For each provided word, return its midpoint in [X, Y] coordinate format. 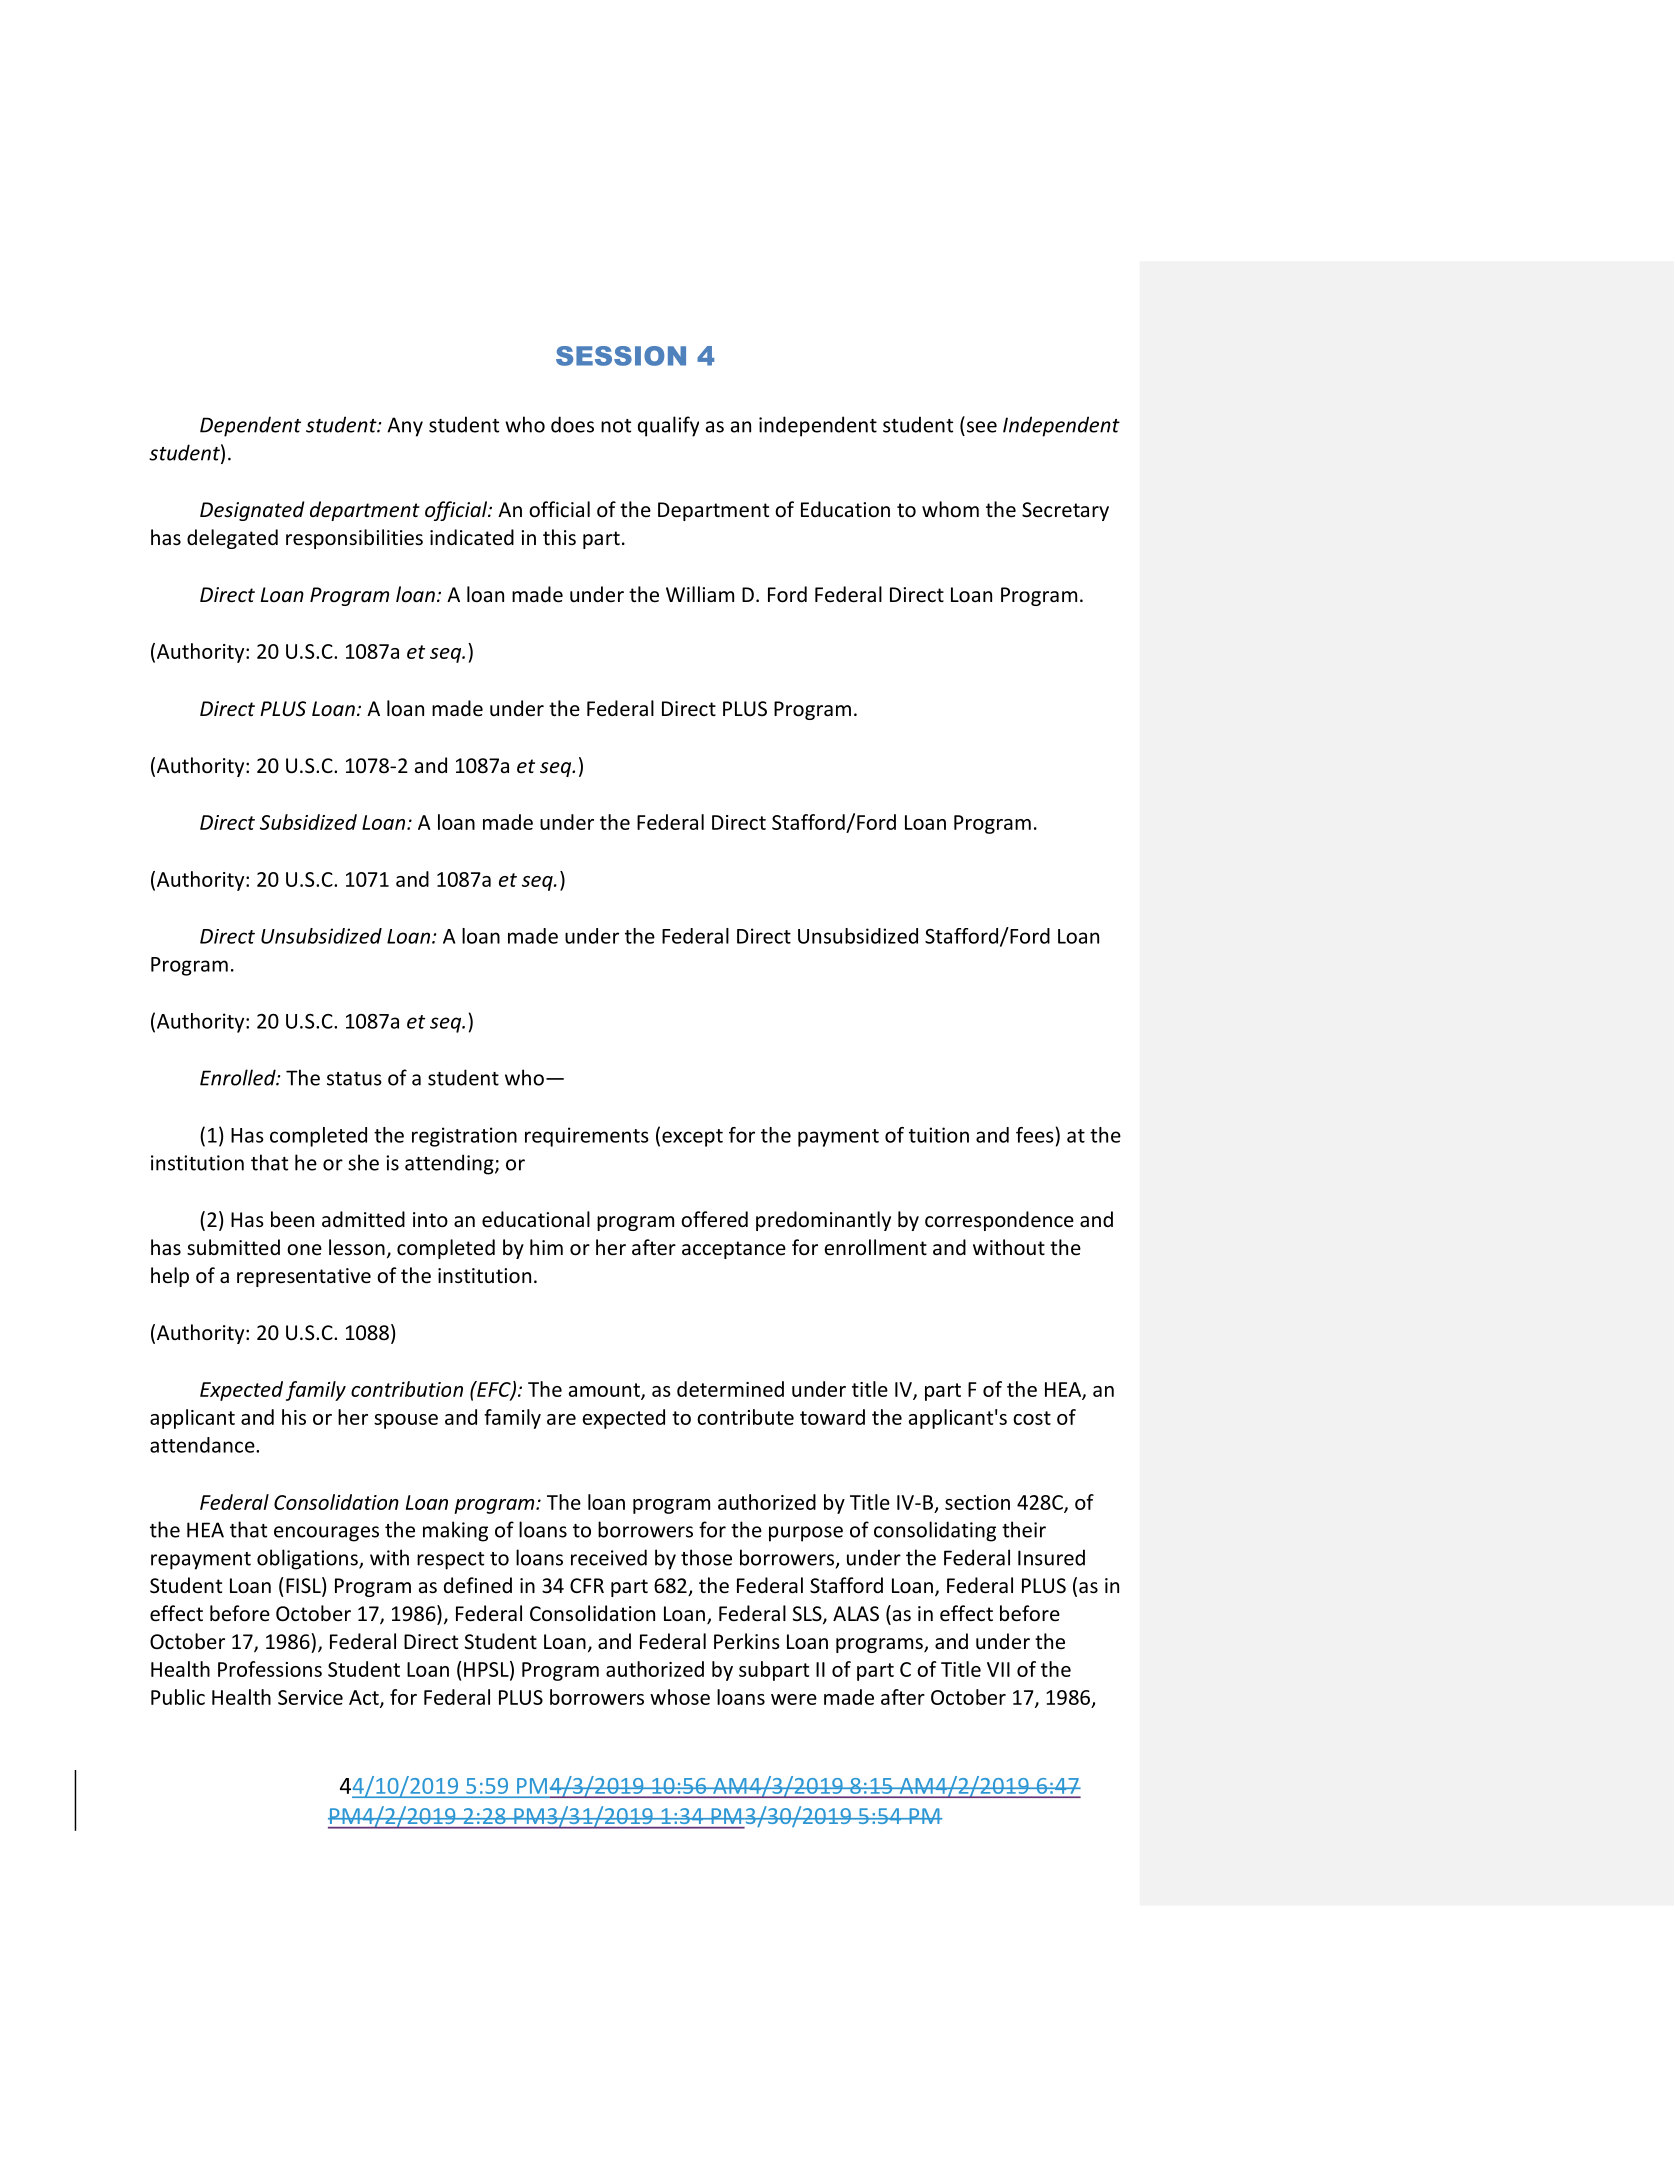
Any [405, 427]
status [354, 1079]
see [982, 427]
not [616, 426]
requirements [587, 1137]
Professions [270, 1669]
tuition [939, 1135]
